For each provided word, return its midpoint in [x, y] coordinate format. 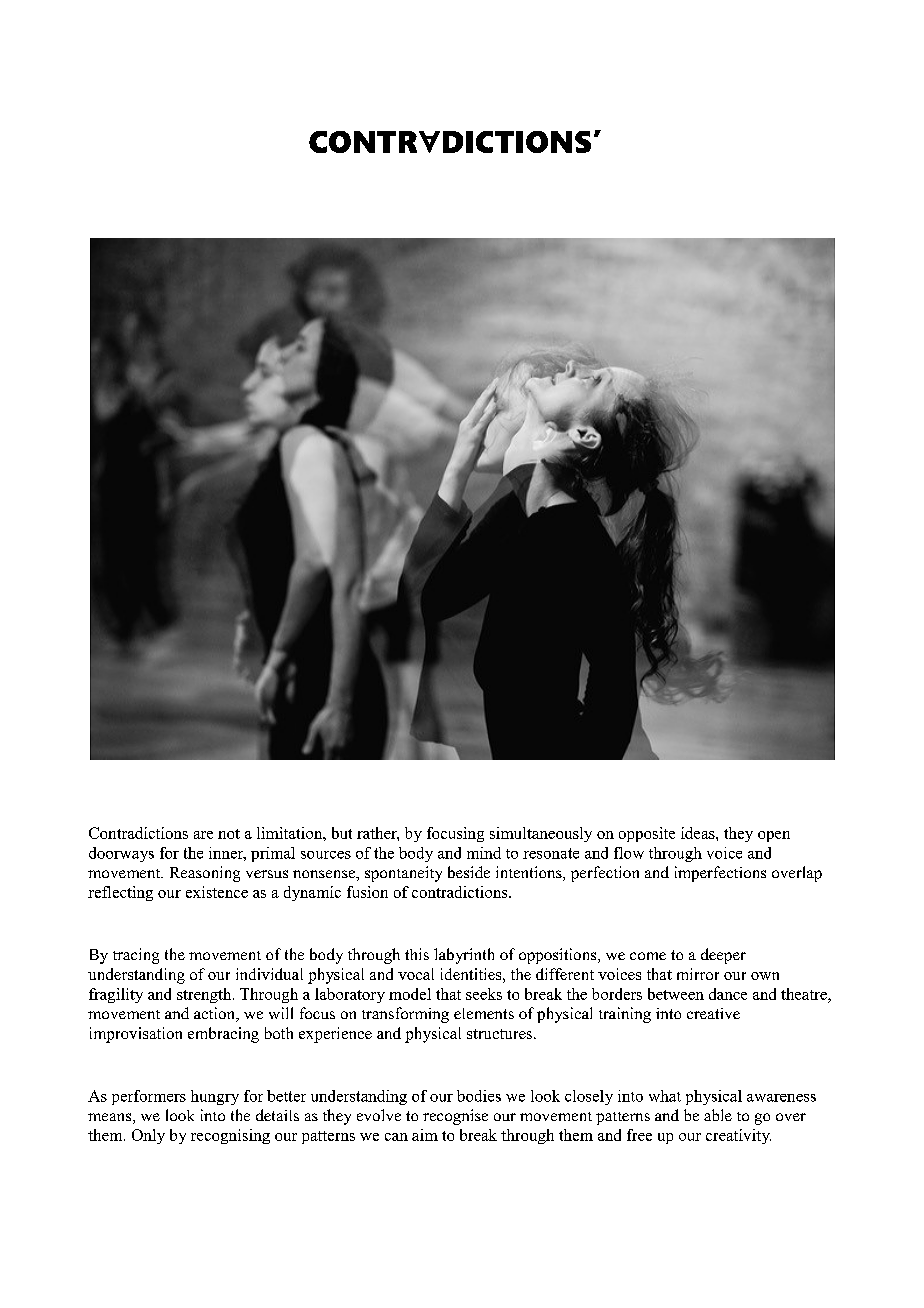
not [229, 834]
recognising [230, 1136]
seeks [484, 994]
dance [728, 994]
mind [484, 853]
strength [205, 995]
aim [425, 1135]
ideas [699, 833]
